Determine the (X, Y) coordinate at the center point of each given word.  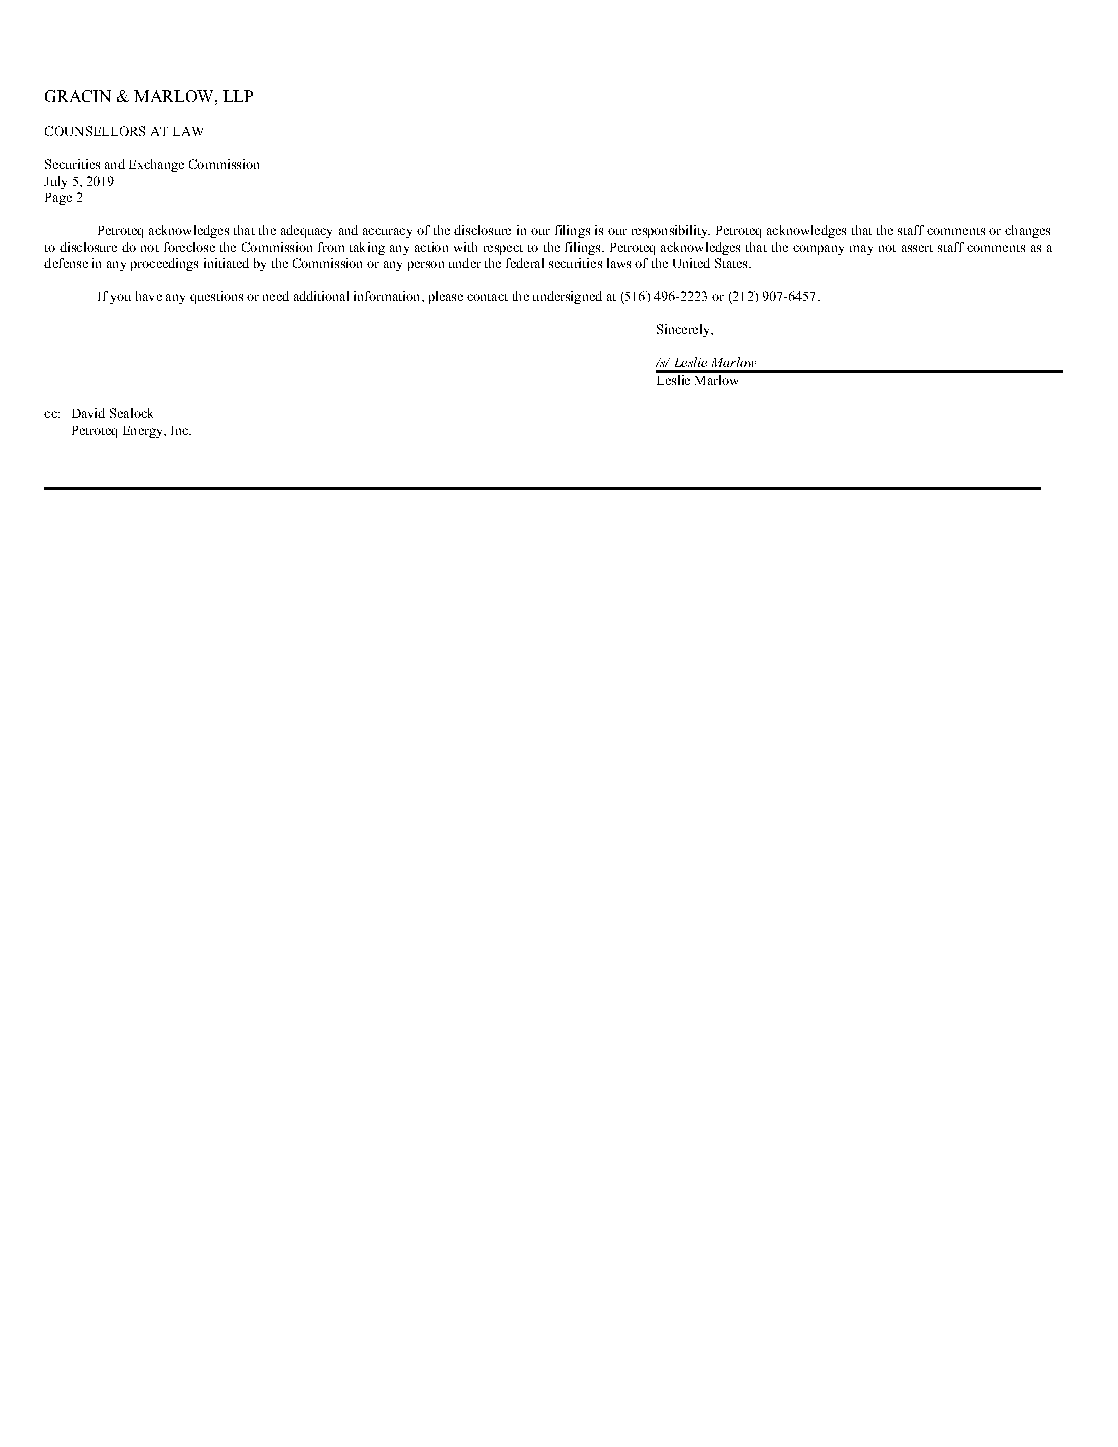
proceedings (164, 264)
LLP (238, 96)
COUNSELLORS (95, 131)
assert (917, 248)
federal (525, 263)
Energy (144, 432)
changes (1027, 231)
